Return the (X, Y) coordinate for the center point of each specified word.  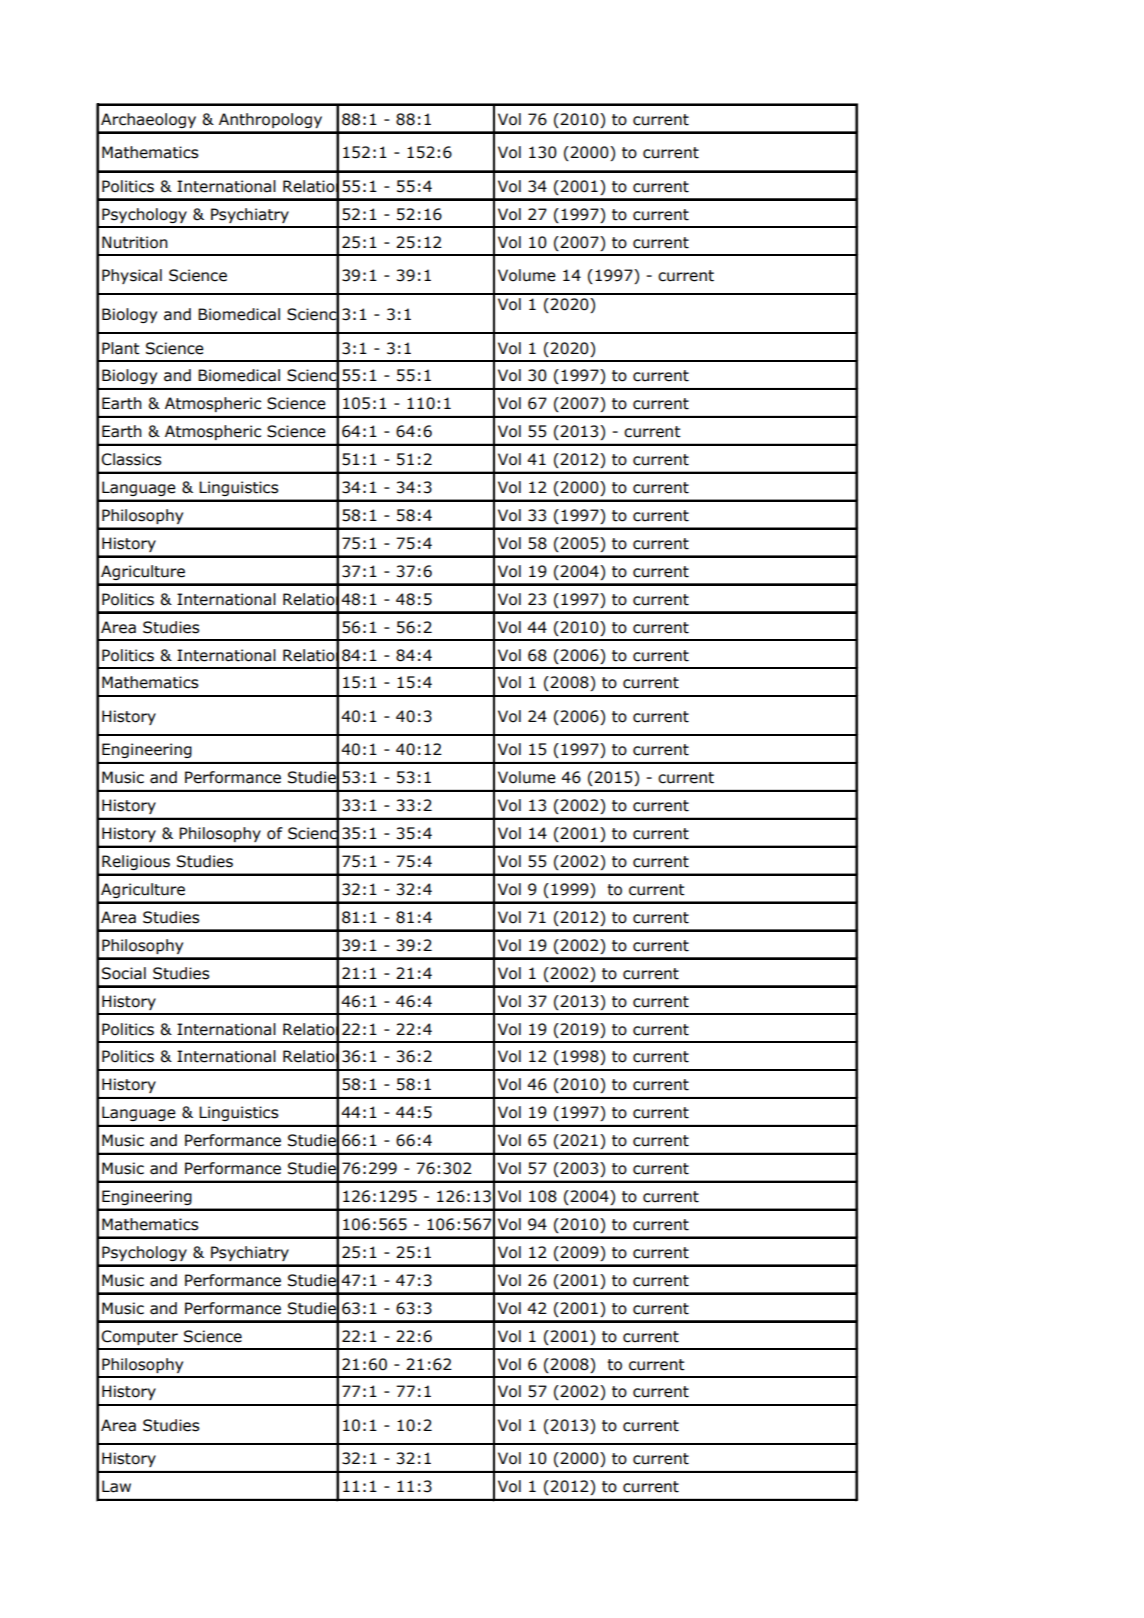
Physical (132, 276)
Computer (139, 1337)
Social (124, 973)
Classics (131, 459)
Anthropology (270, 120)
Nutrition (135, 242)
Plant (121, 348)
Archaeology (148, 120)
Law (116, 1486)
